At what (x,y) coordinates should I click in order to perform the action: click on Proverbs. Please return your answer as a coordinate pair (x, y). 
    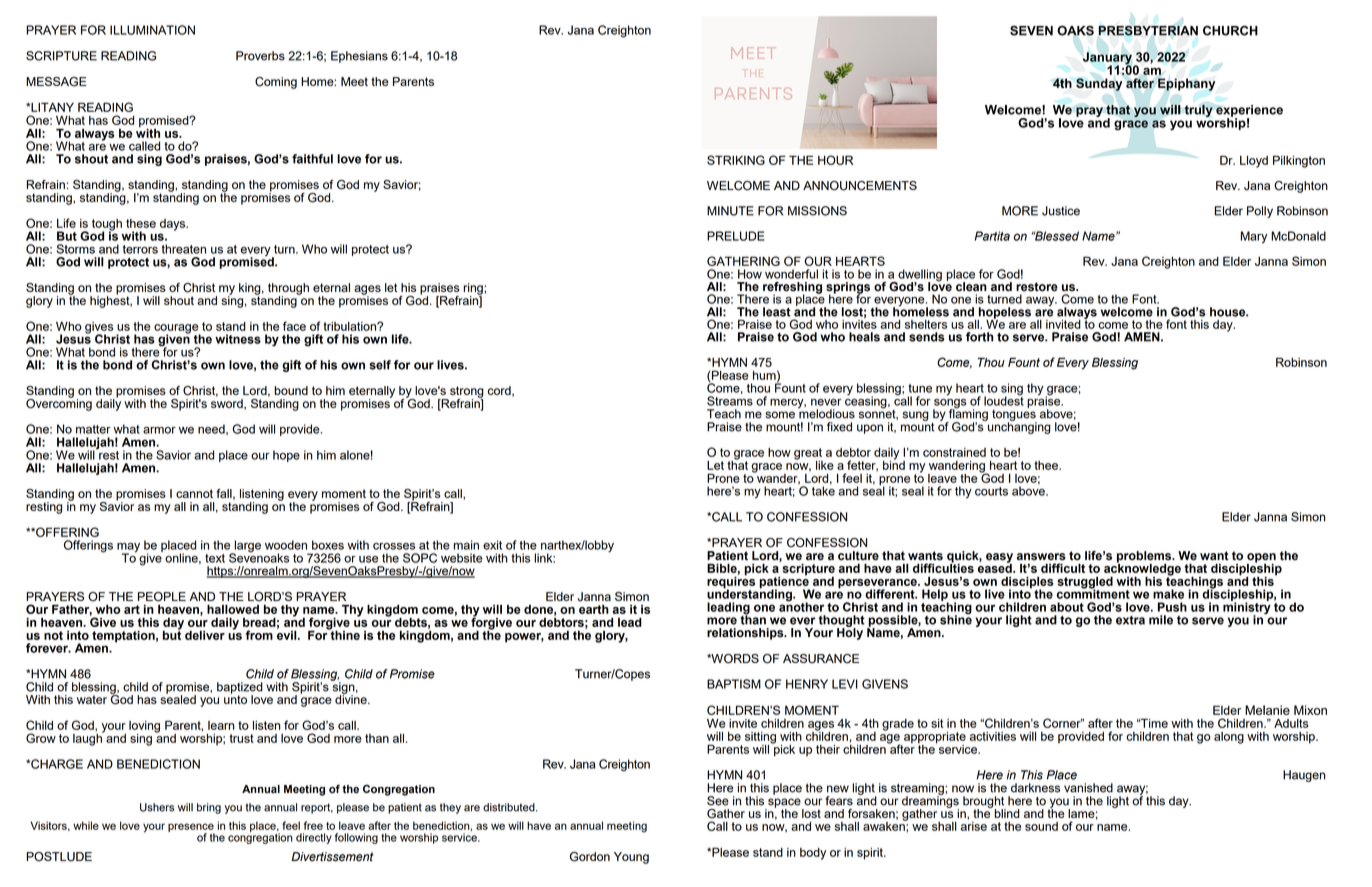
    Looking at the image, I should click on (260, 56).
